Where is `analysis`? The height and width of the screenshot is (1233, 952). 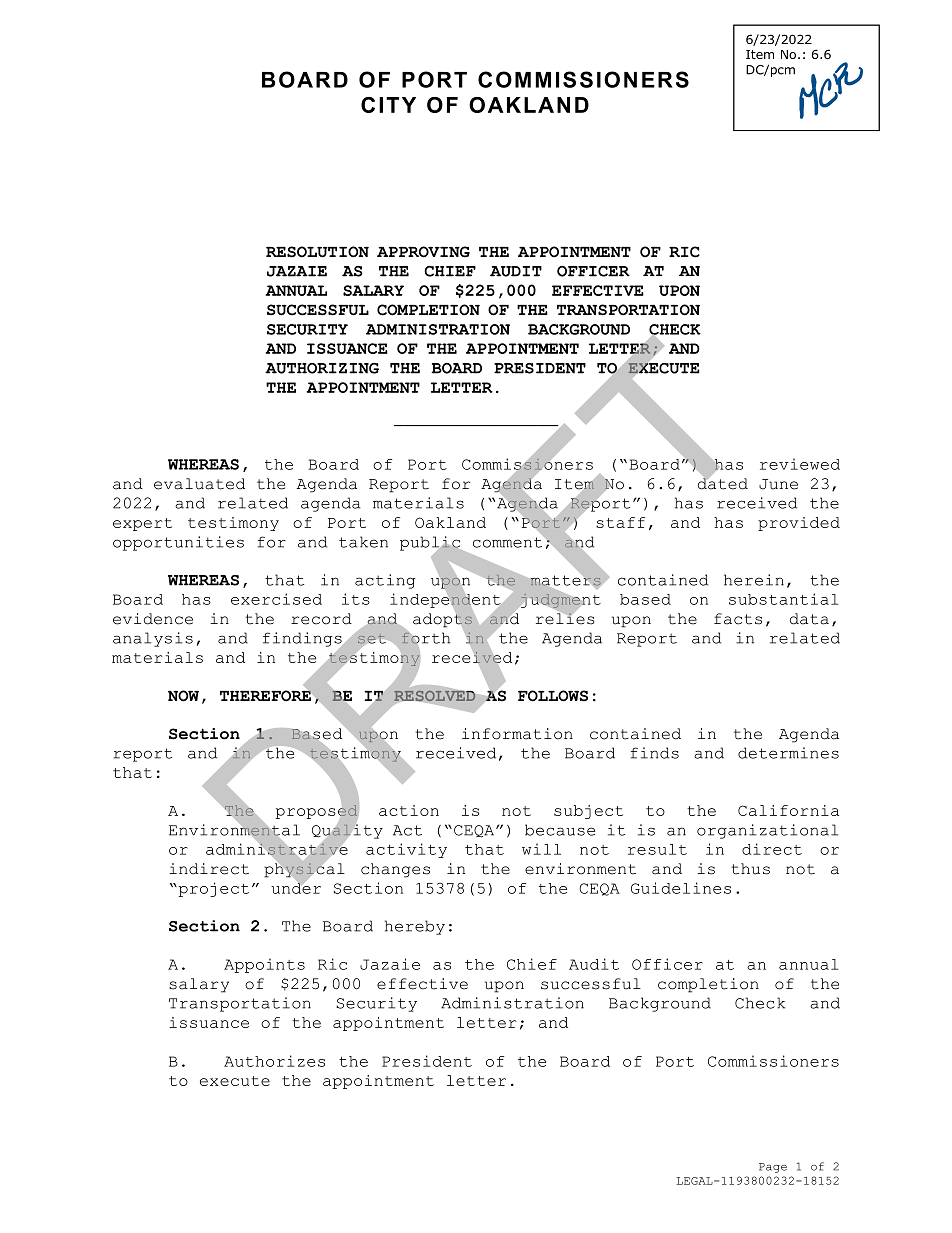
analysis is located at coordinates (153, 639).
